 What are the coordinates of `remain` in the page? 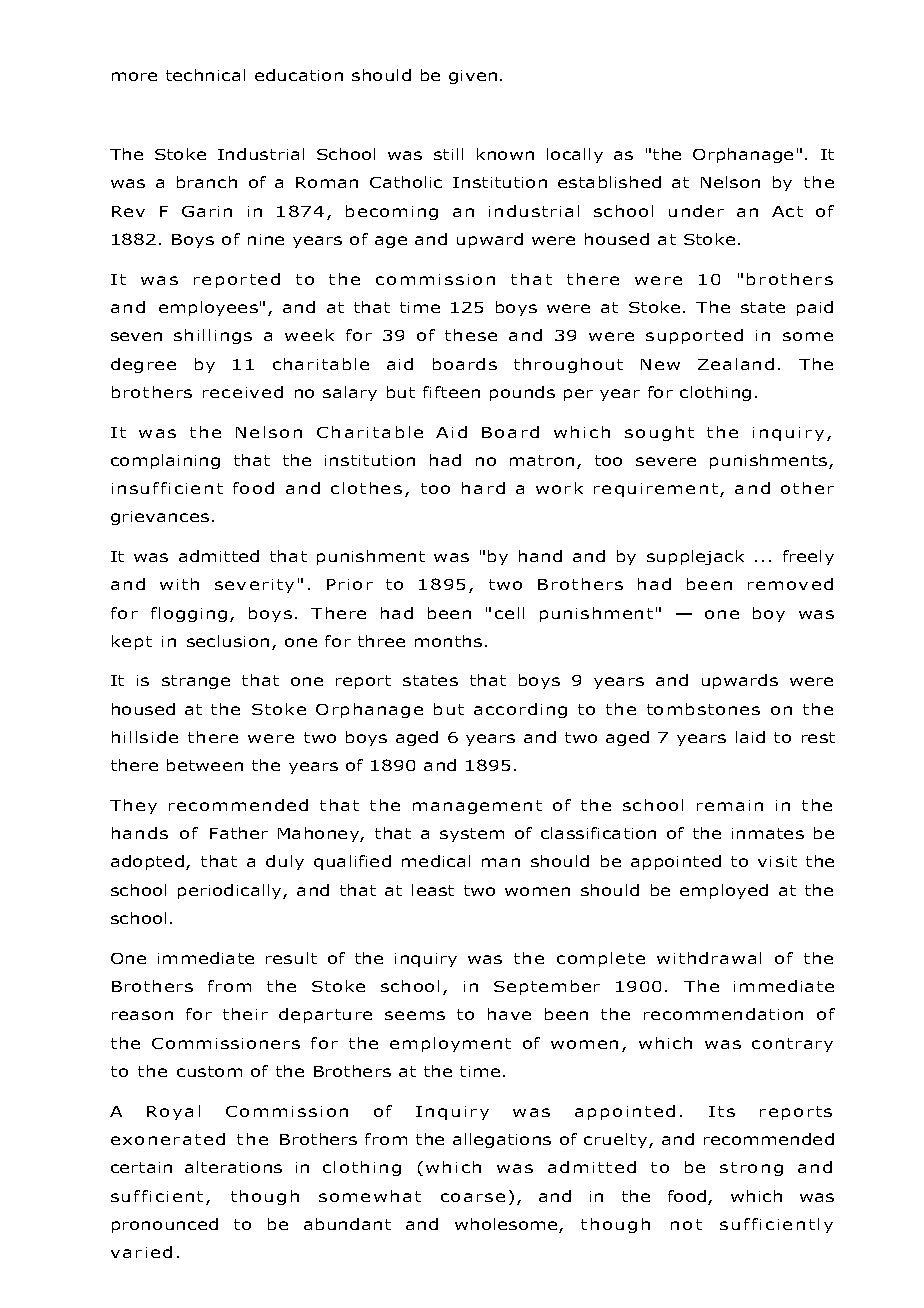 It's located at (730, 805).
